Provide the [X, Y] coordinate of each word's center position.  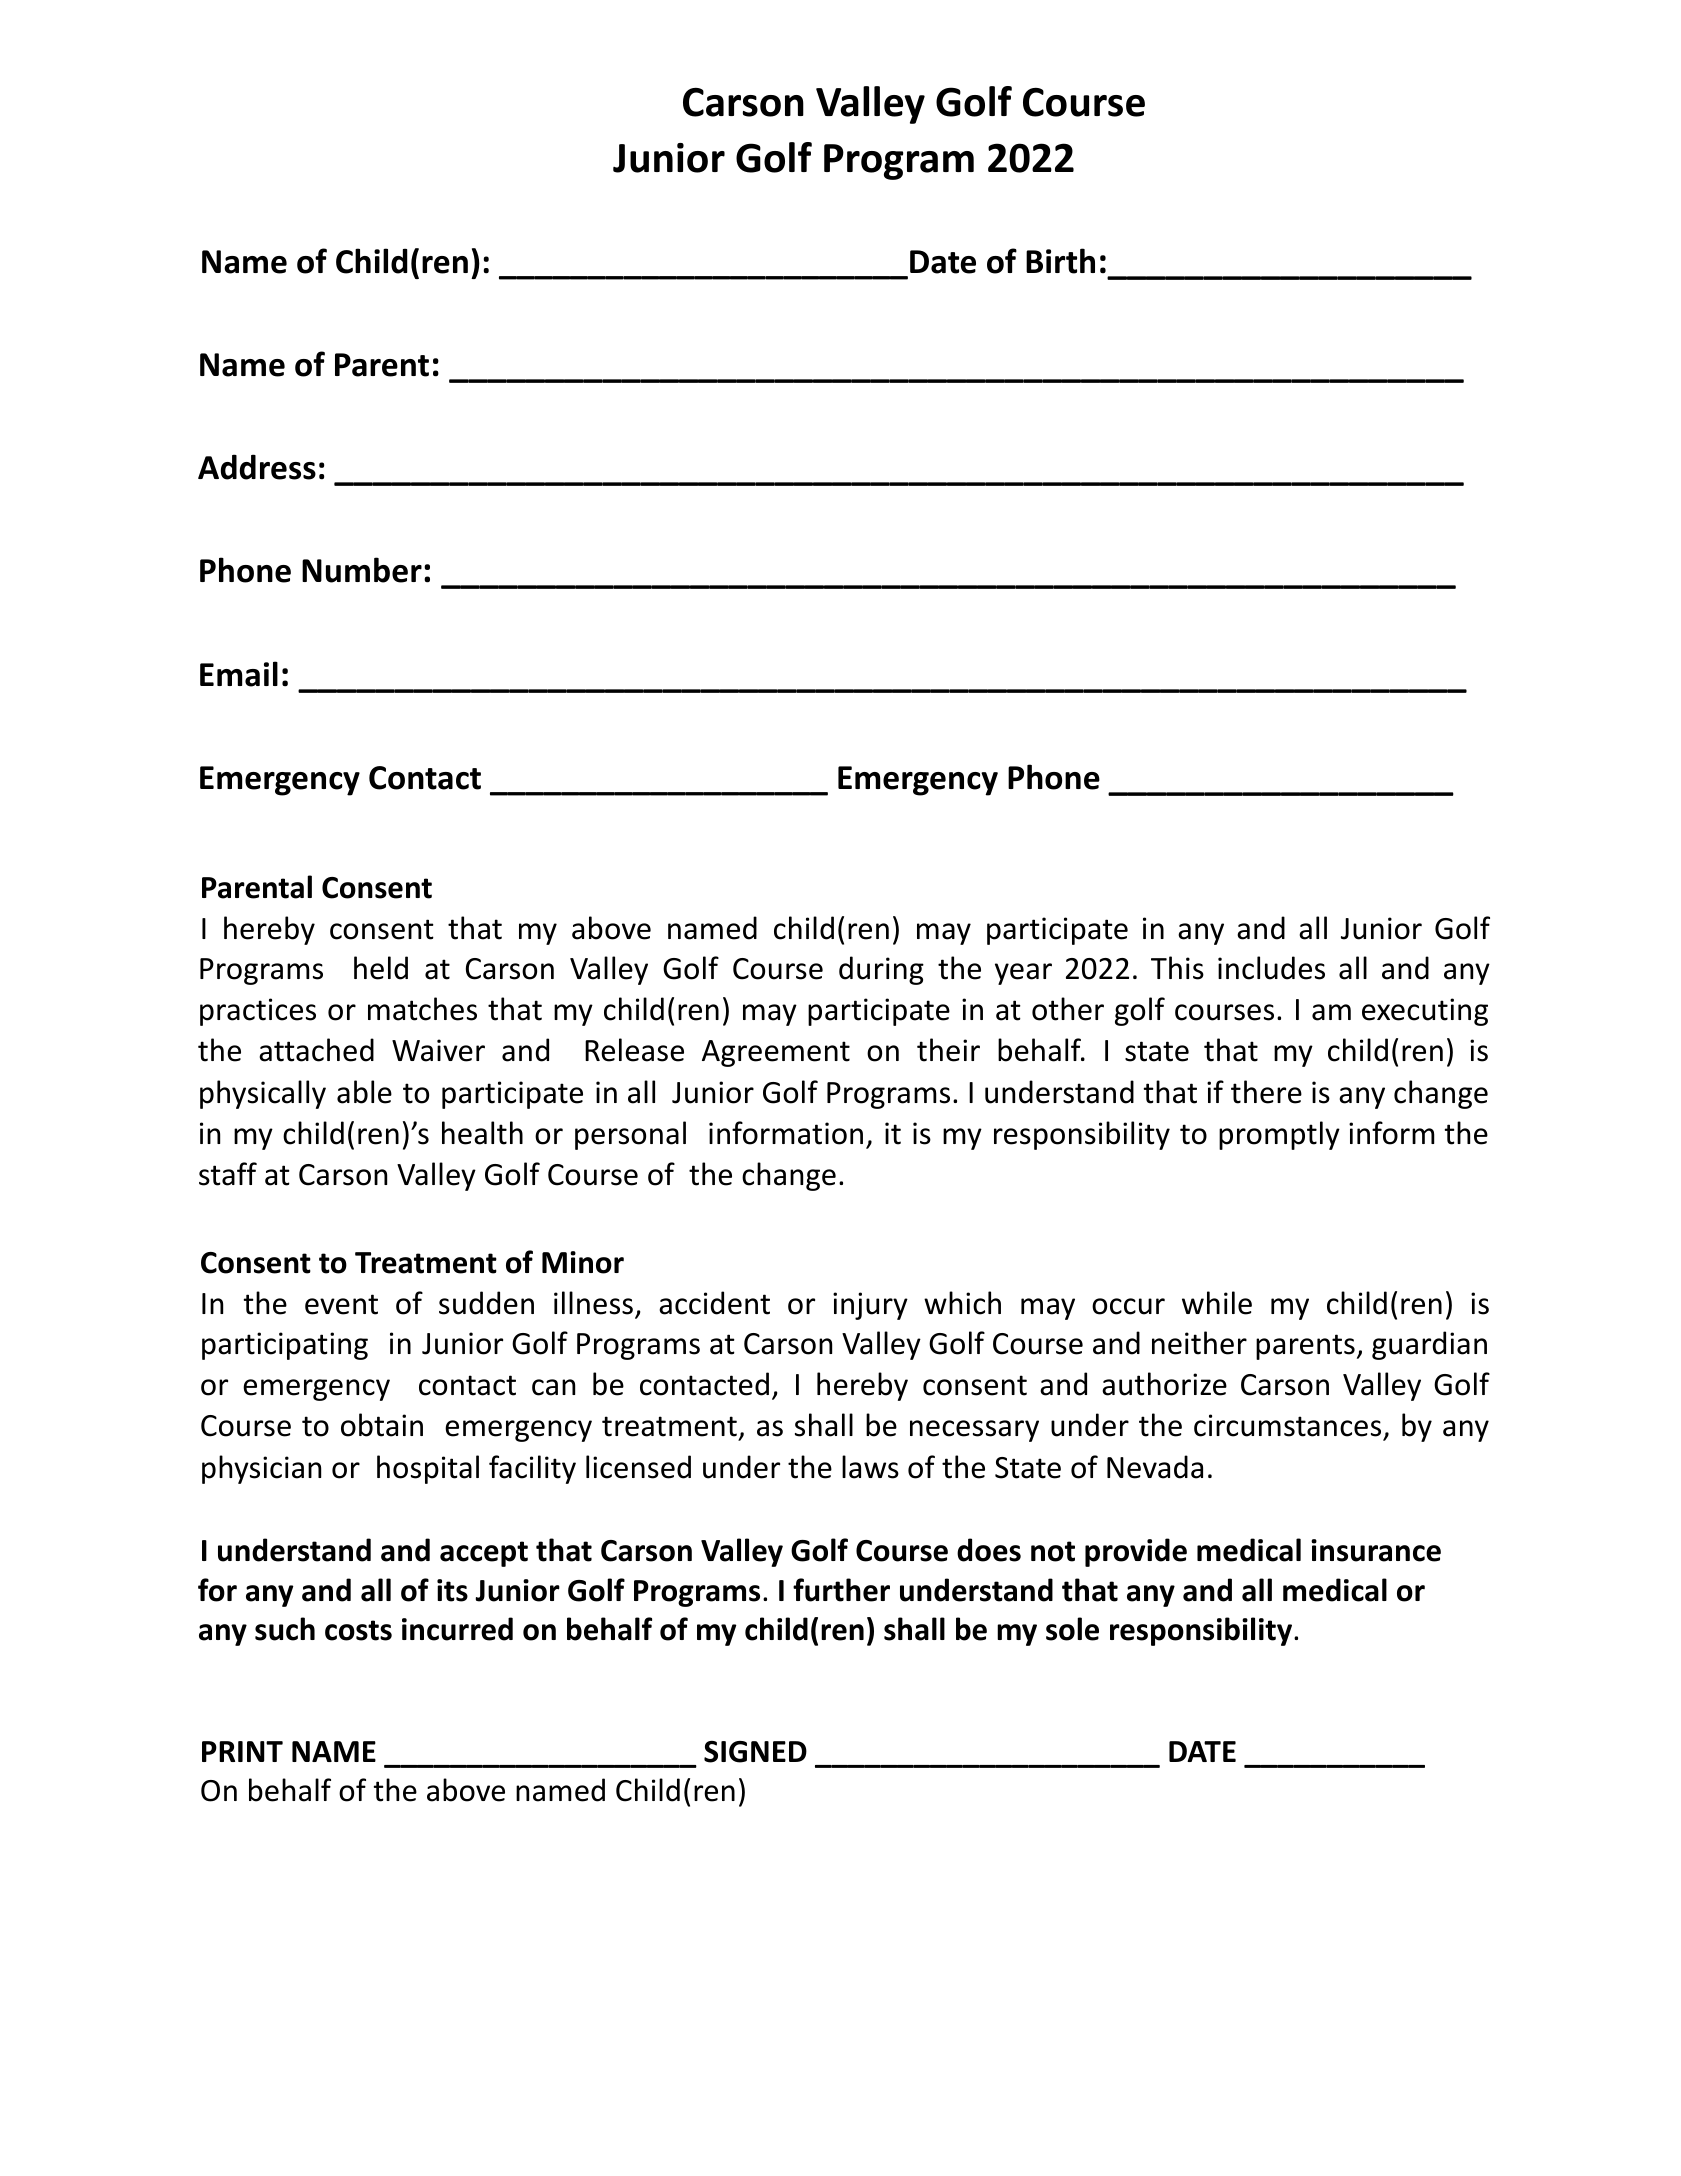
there [1266, 1092]
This [1177, 968]
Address [257, 467]
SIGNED [755, 1752]
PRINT [242, 1751]
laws [870, 1467]
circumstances [1289, 1427]
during [881, 970]
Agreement [776, 1053]
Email [239, 674]
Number [362, 570]
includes [1271, 968]
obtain [382, 1425]
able [364, 1092]
